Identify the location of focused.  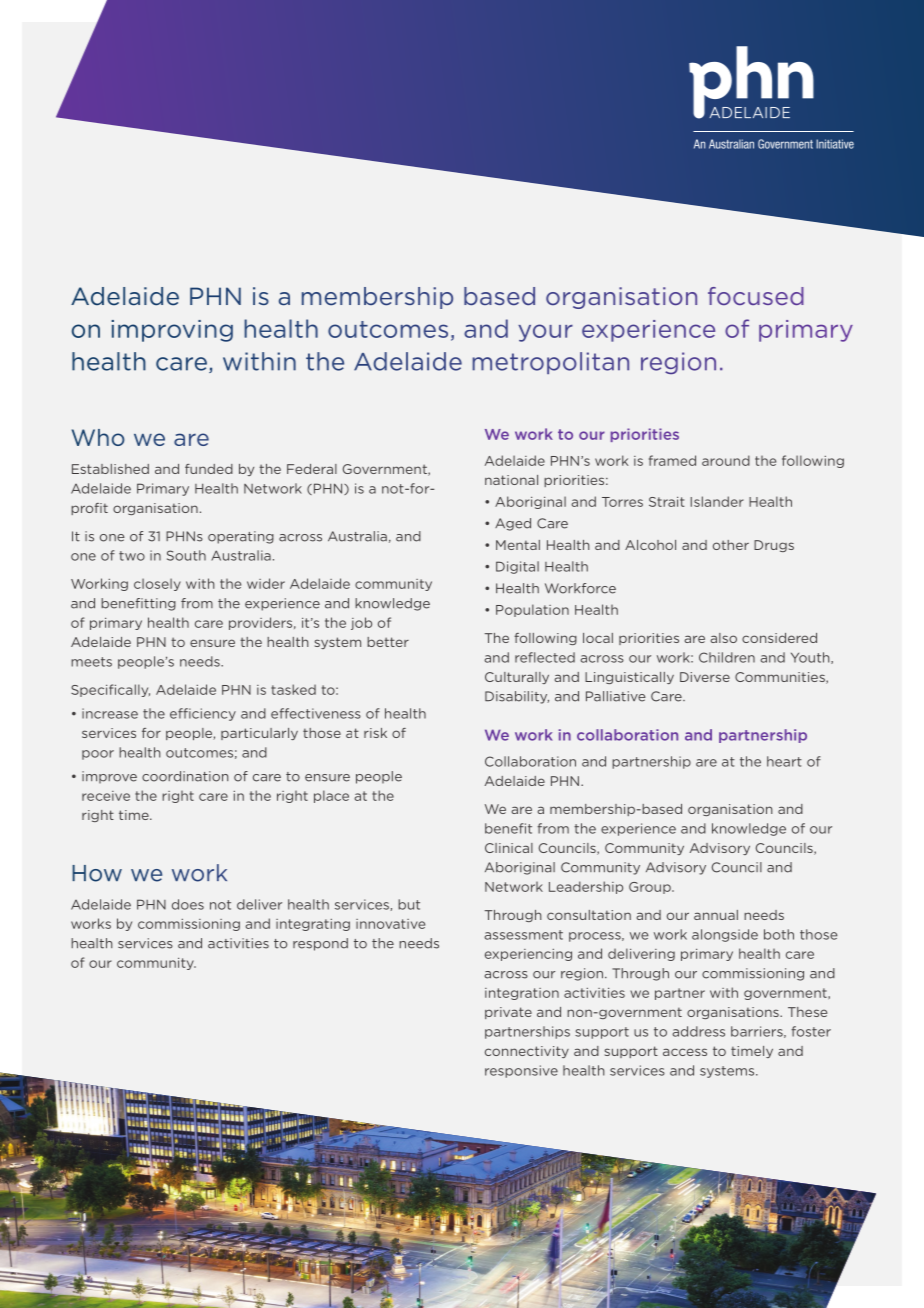
(756, 296).
